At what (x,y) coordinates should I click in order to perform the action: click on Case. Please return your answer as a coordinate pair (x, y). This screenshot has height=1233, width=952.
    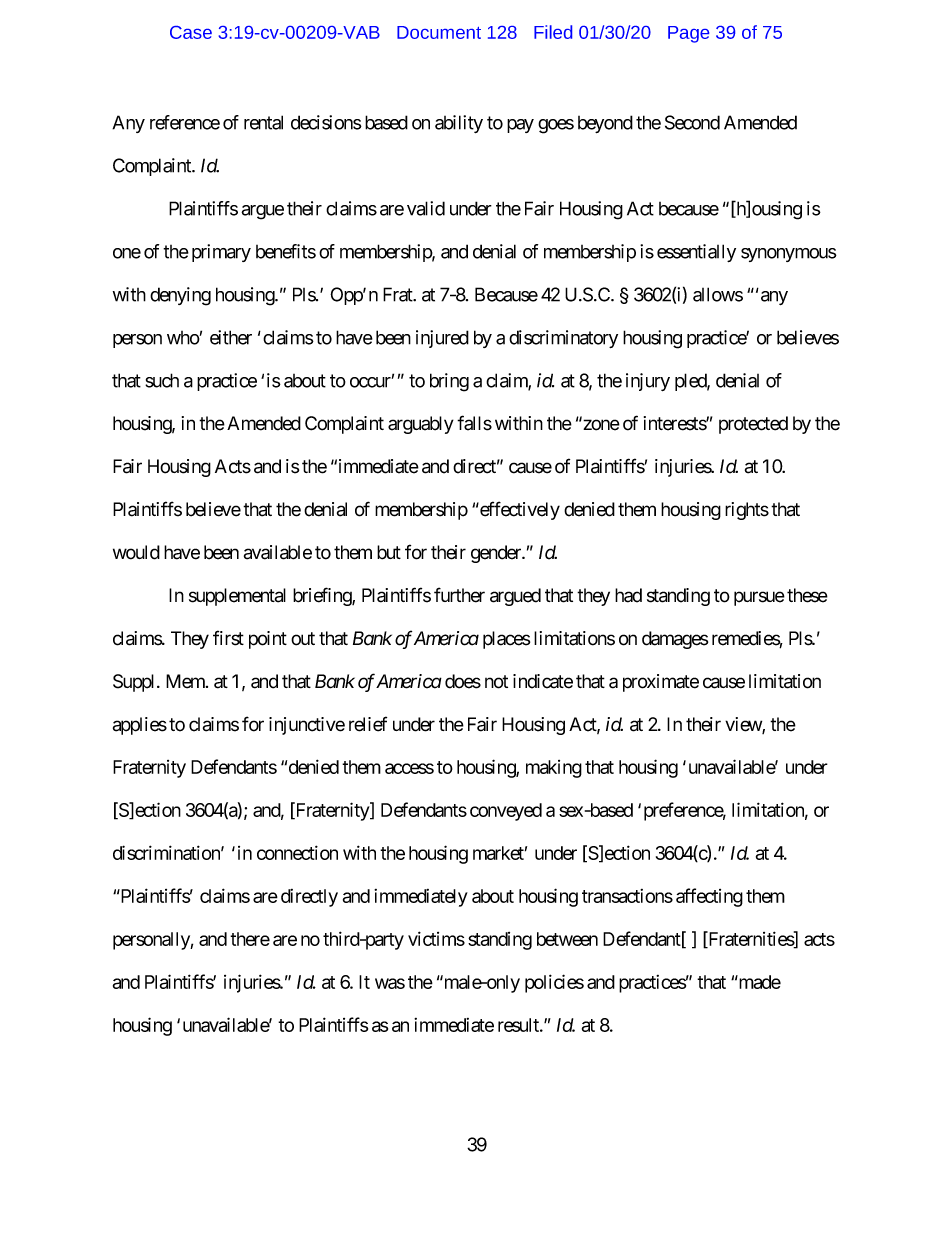
    Looking at the image, I should click on (191, 32).
